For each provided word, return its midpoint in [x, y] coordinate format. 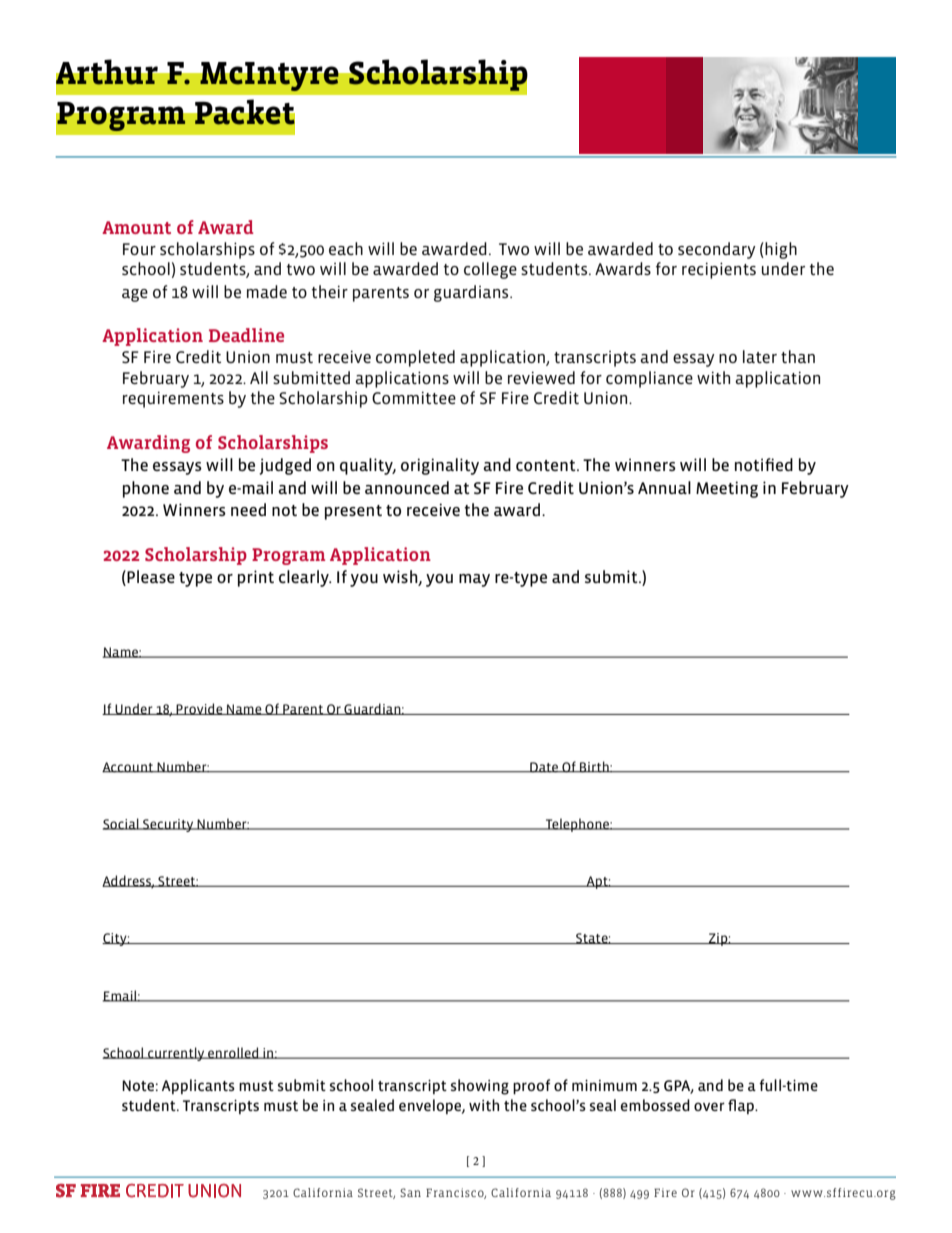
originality [440, 466]
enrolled [233, 1053]
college [490, 270]
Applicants [198, 1086]
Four [139, 249]
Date [544, 767]
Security [168, 825]
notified [764, 464]
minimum [604, 1085]
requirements [173, 399]
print [256, 578]
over [709, 1106]
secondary [716, 250]
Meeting [727, 489]
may [474, 580]
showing [480, 1087]
